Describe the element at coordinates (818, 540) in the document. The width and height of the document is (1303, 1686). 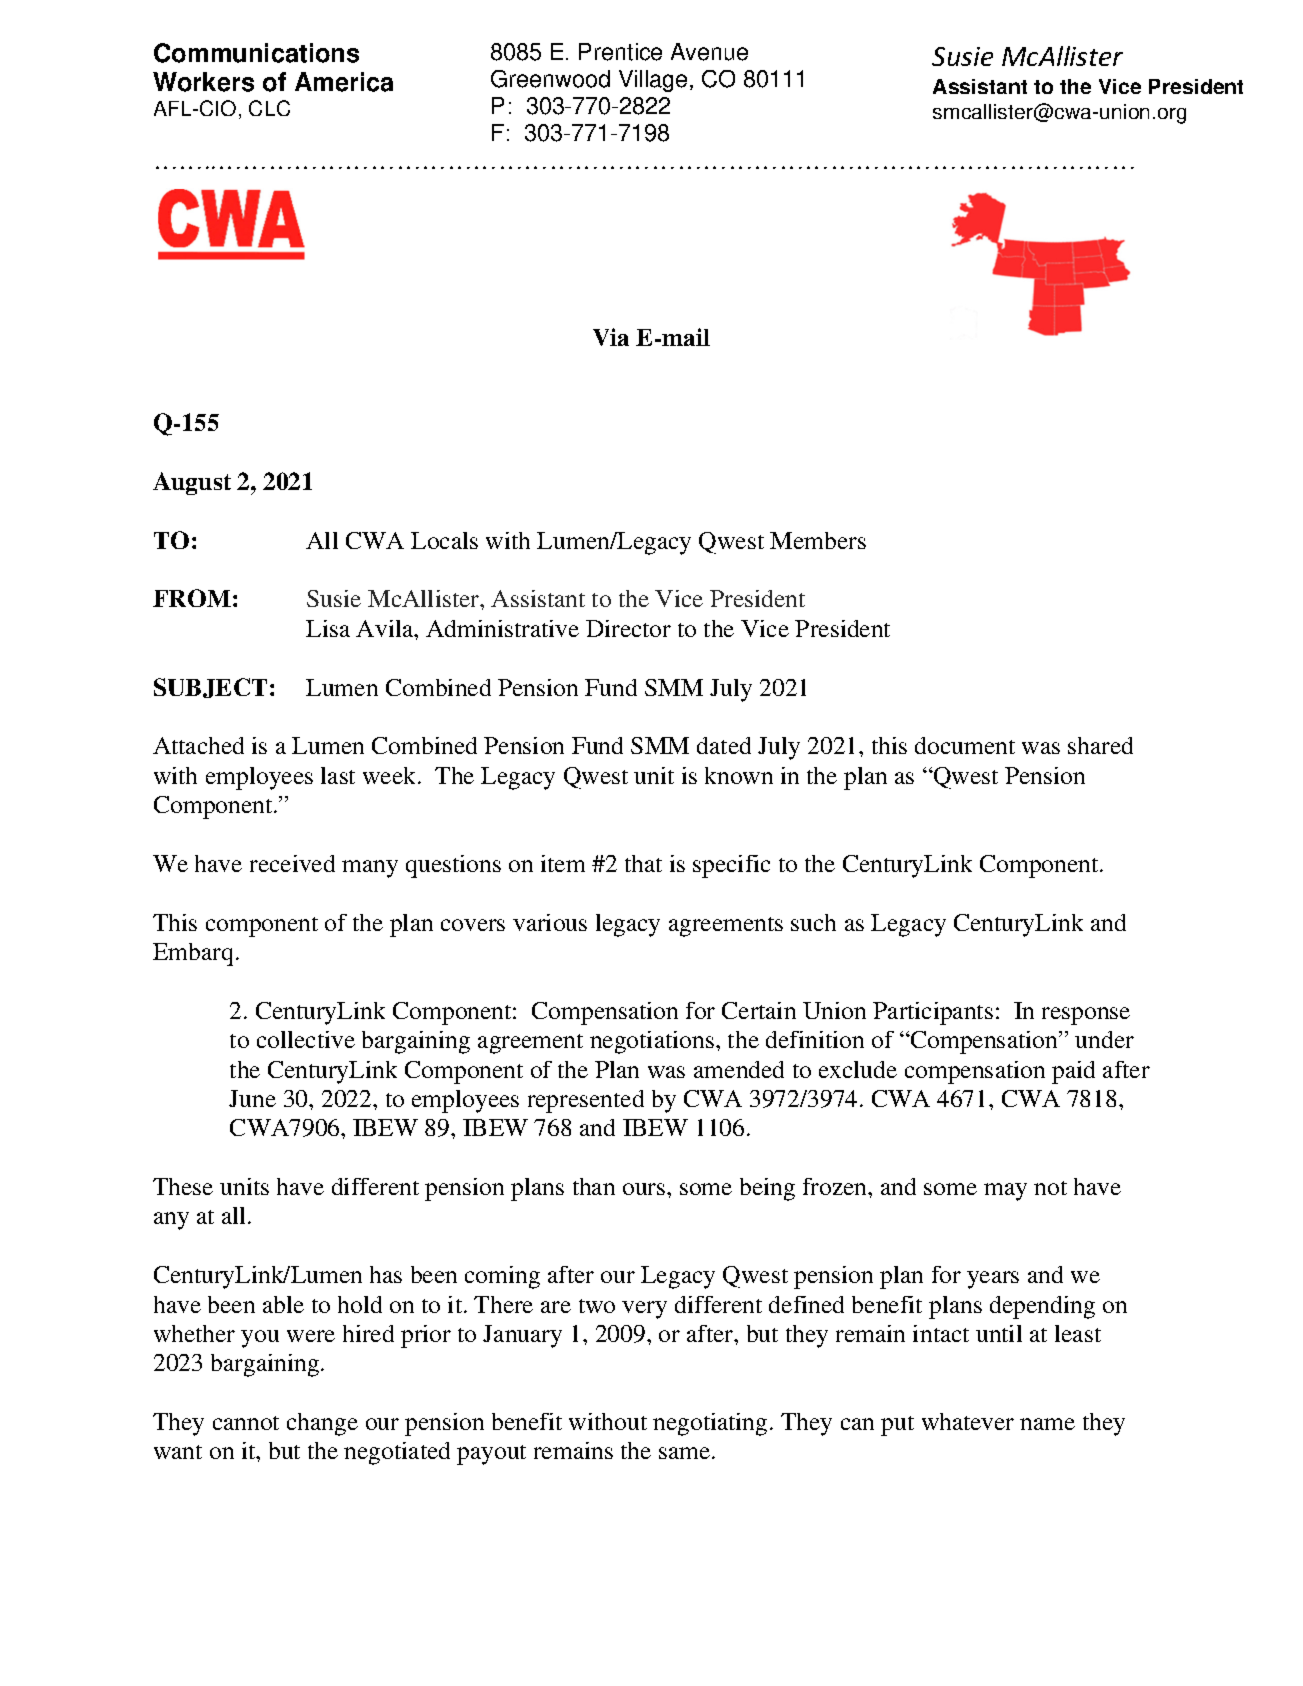
I see `Members` at that location.
